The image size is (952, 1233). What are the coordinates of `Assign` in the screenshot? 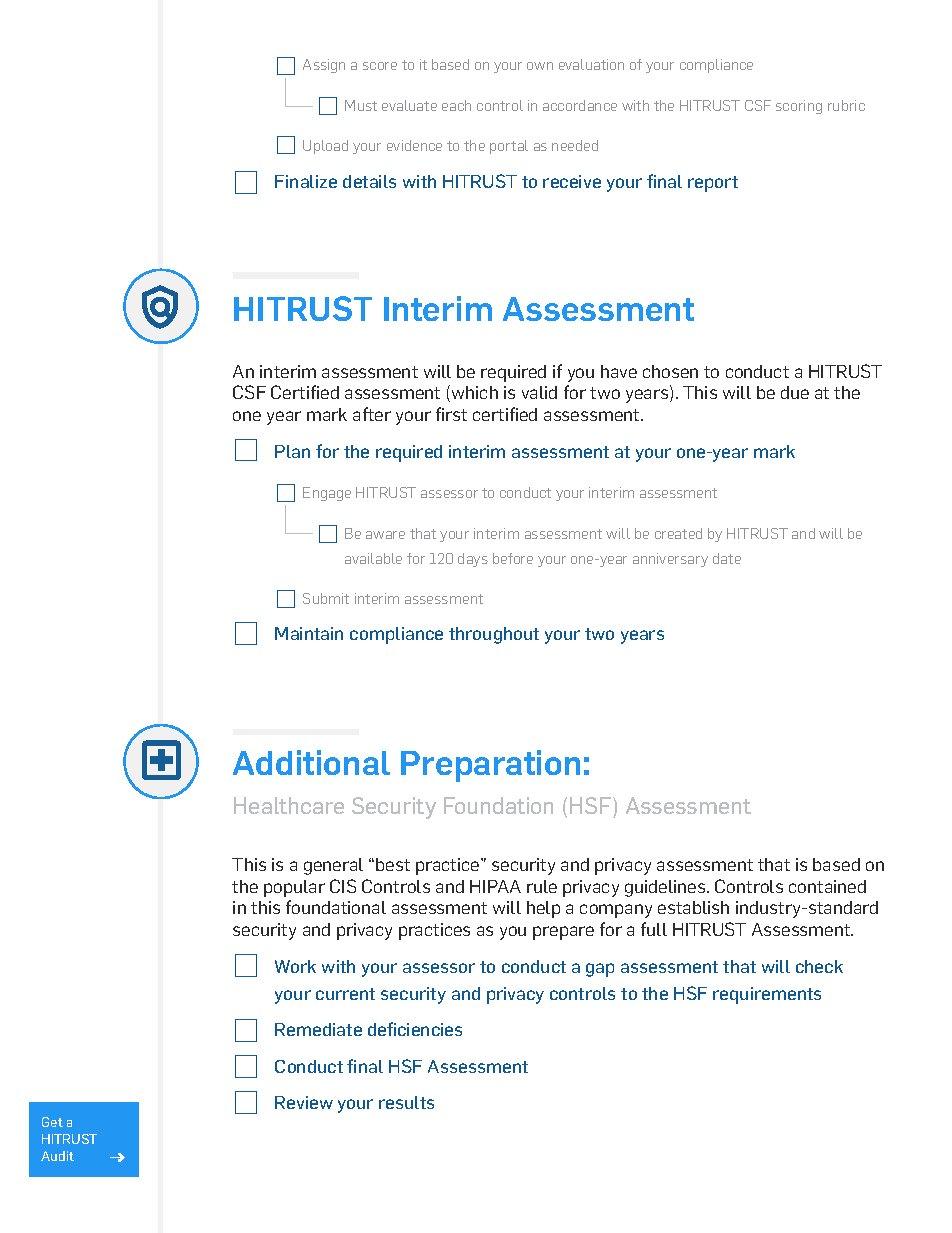 It's located at (324, 66).
